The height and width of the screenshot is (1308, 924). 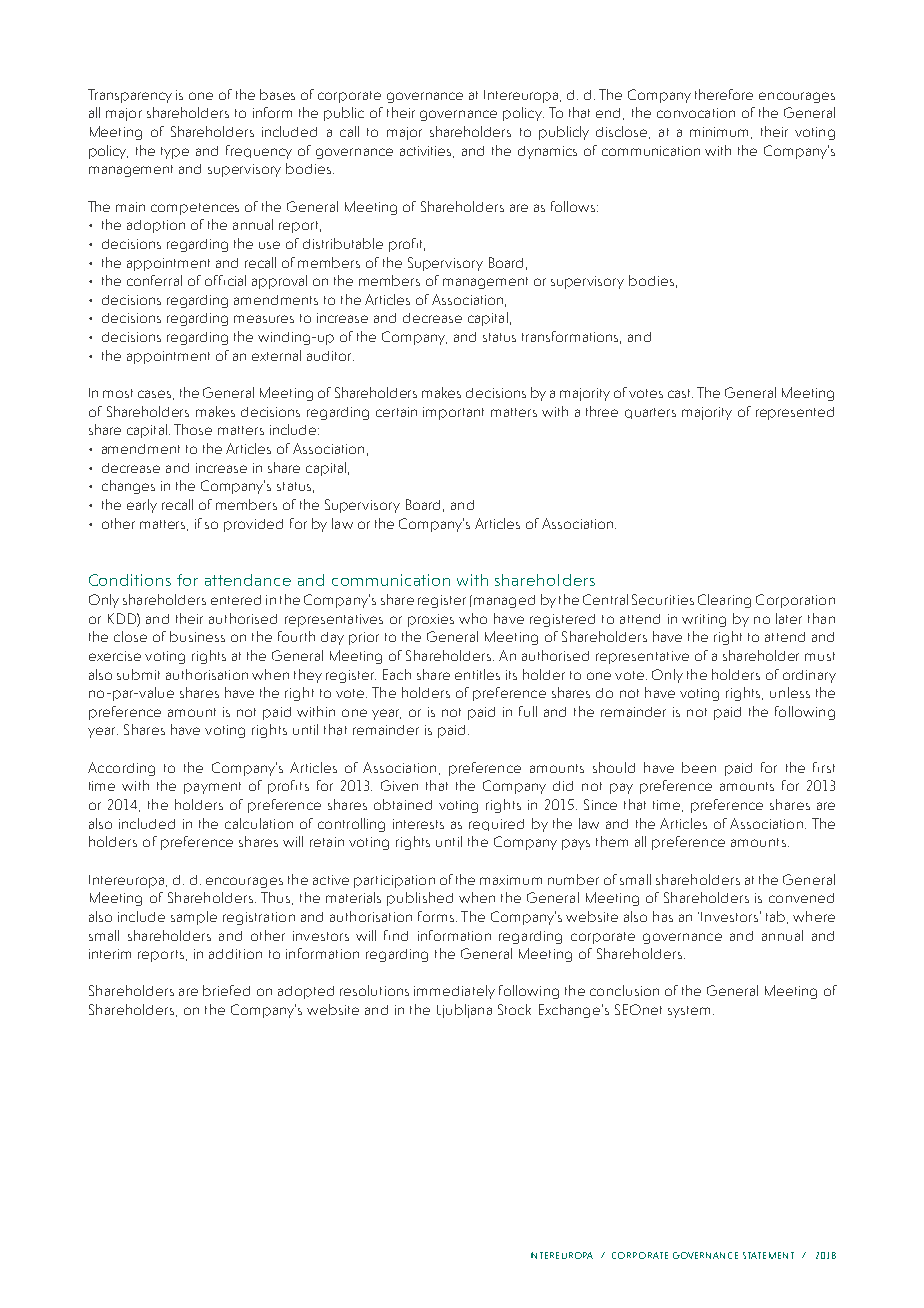 I want to click on has, so click(x=663, y=916).
